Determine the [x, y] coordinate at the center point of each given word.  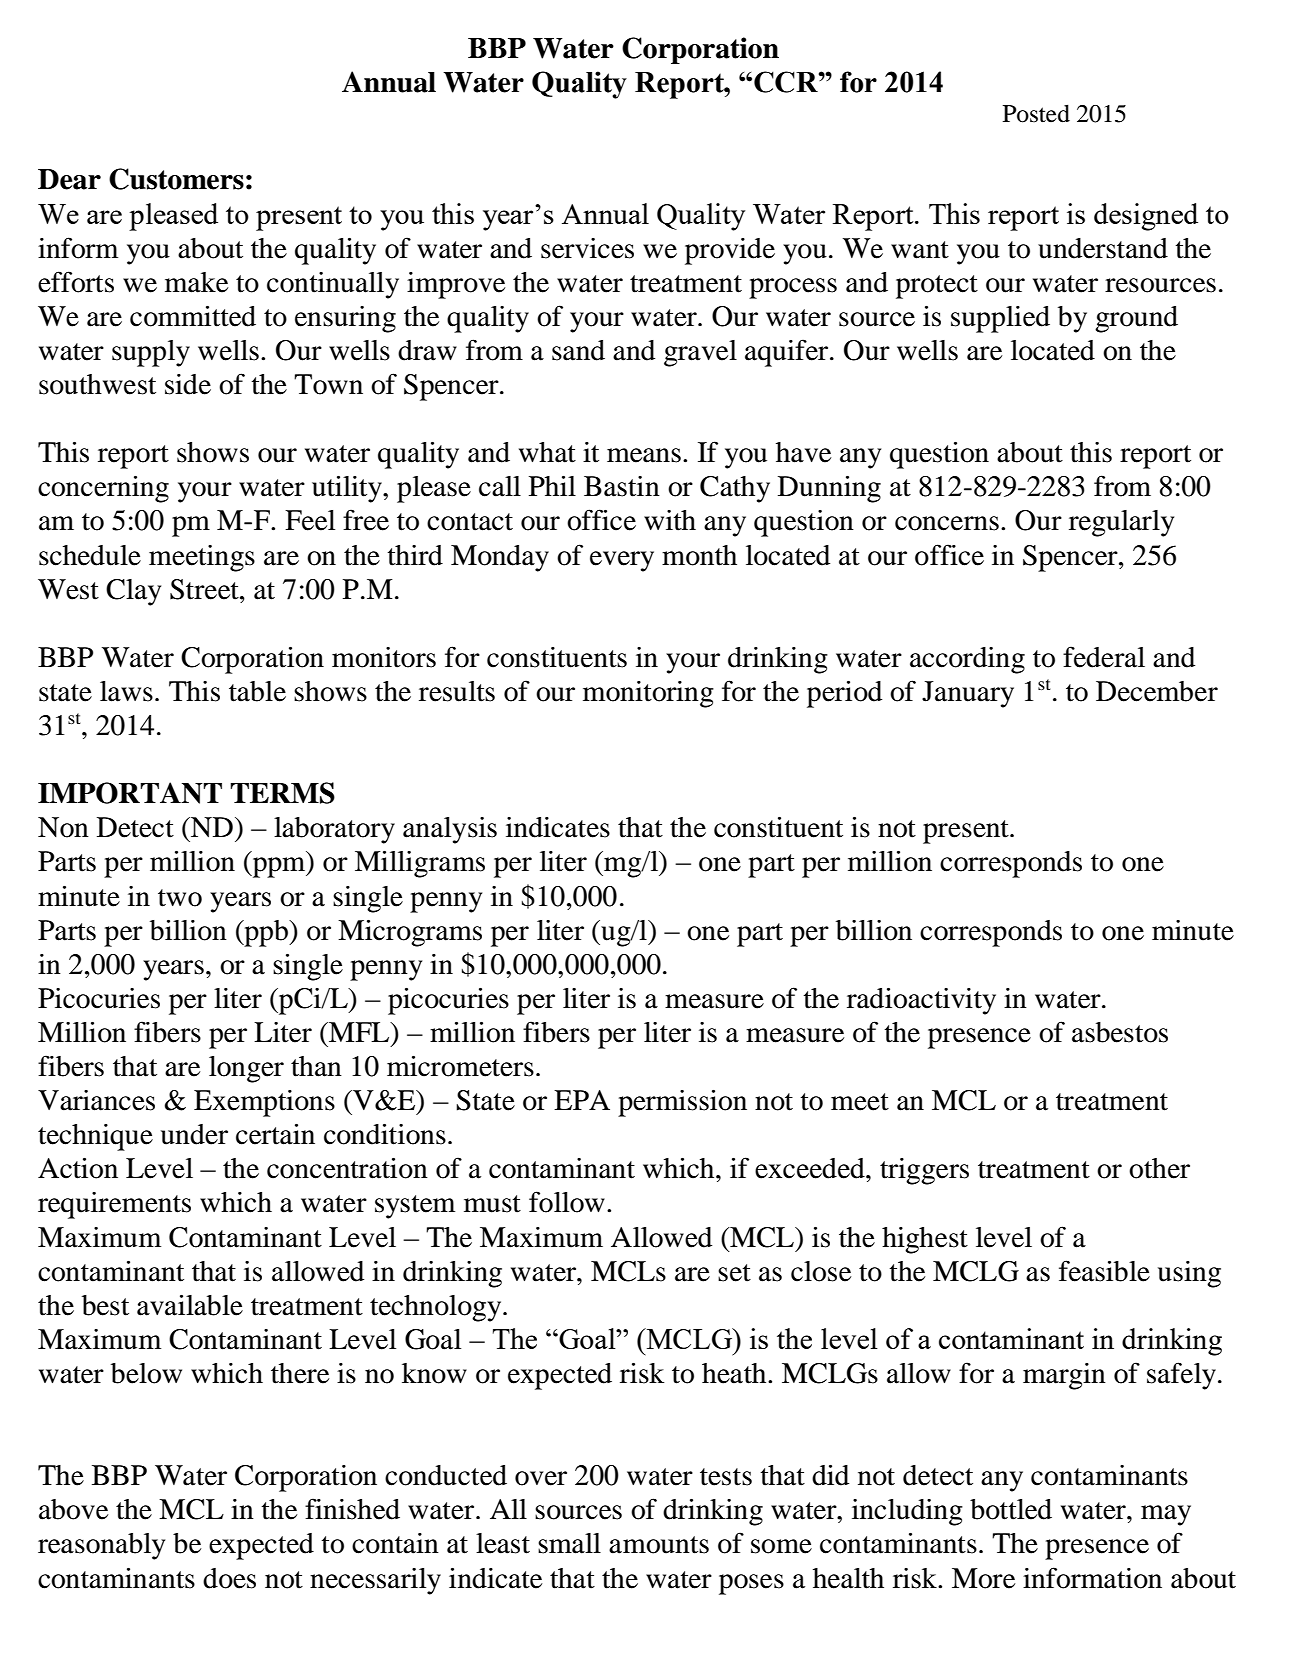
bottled [1011, 1509]
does [229, 1578]
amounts [659, 1545]
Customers [176, 179]
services [587, 248]
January [968, 694]
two [180, 898]
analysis [450, 830]
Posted [1036, 113]
